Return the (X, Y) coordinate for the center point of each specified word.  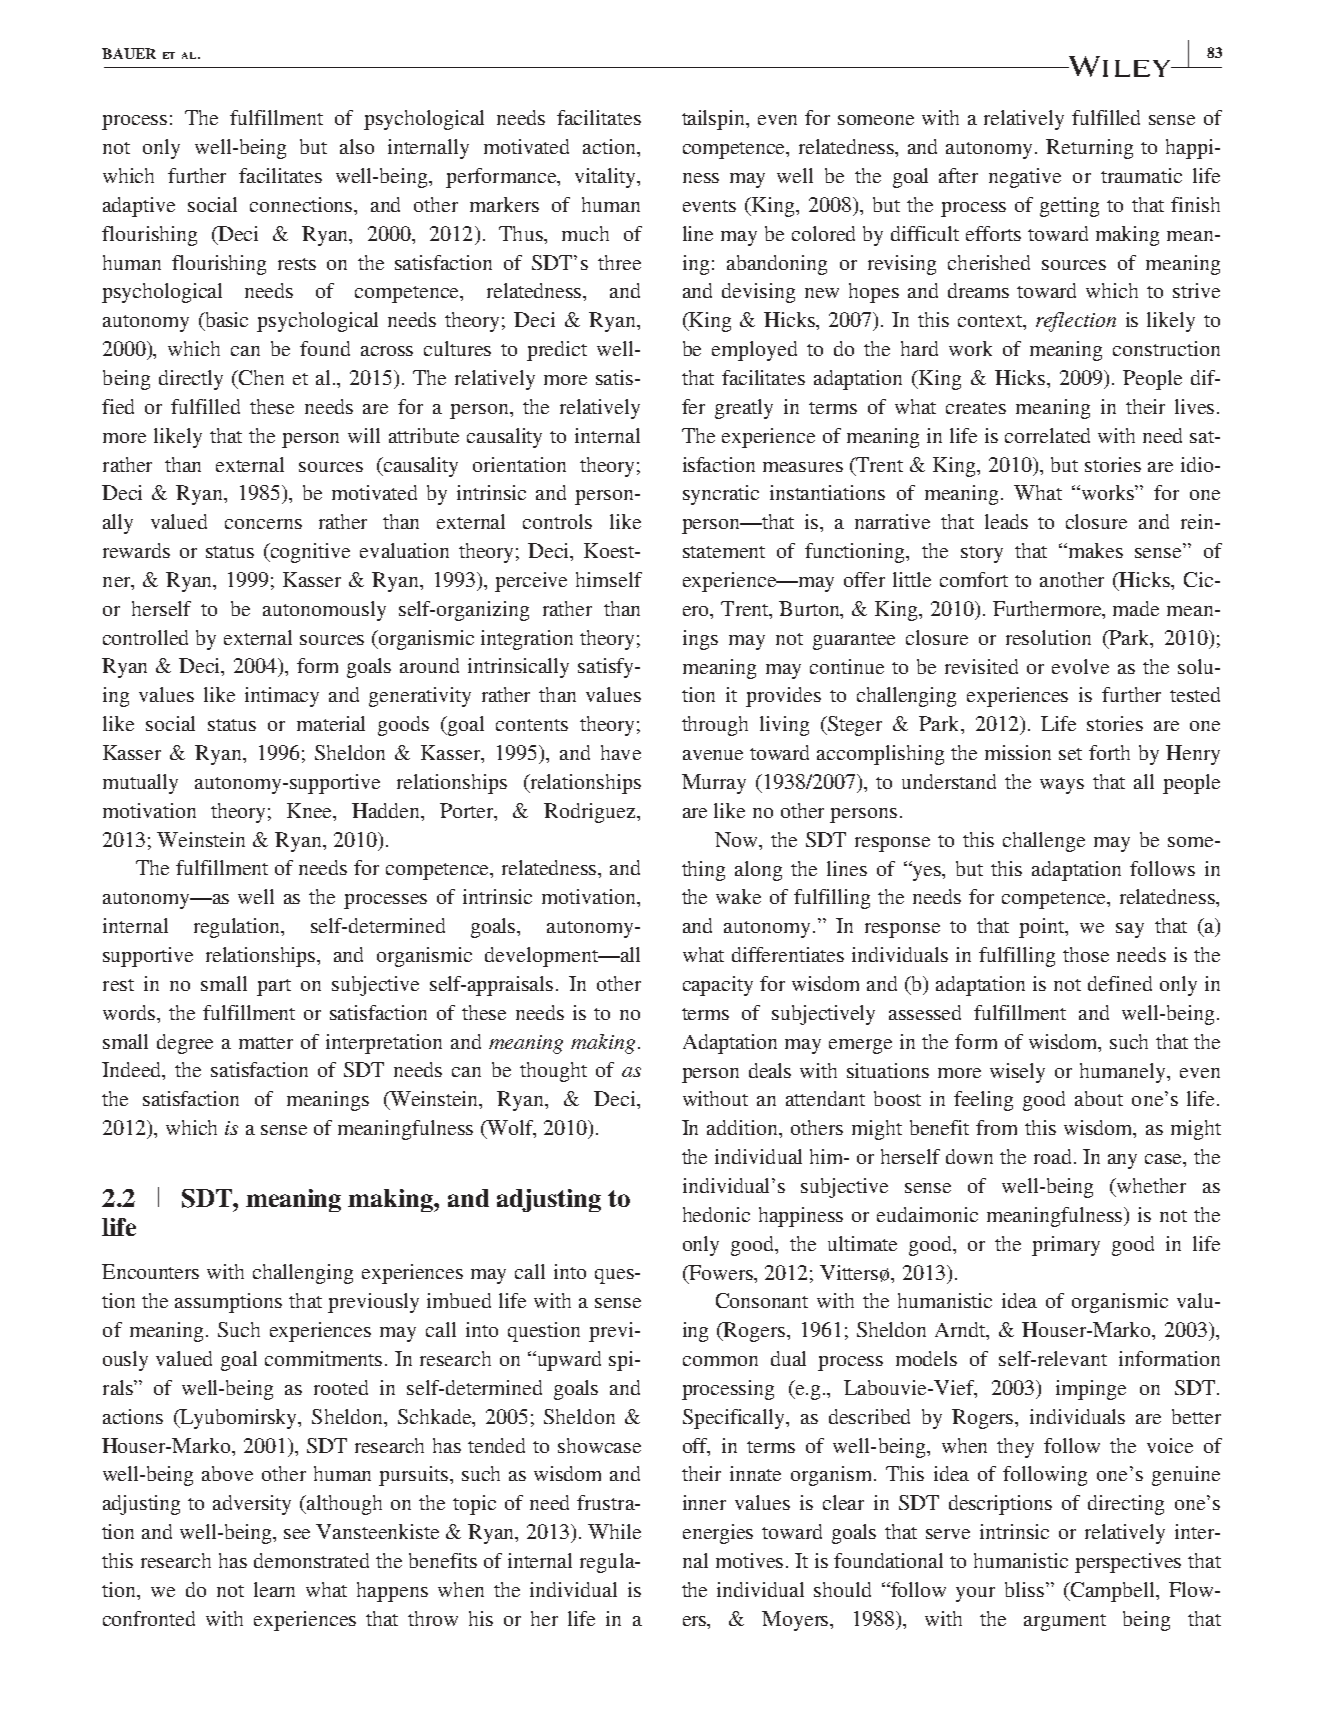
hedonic (716, 1214)
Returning (1089, 149)
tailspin (715, 120)
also (357, 146)
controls (557, 521)
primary (1066, 1246)
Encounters (150, 1271)
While (614, 1531)
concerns (263, 524)
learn (274, 1589)
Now (737, 839)
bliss (1024, 1589)
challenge (1044, 842)
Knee (311, 810)
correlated (1047, 435)
